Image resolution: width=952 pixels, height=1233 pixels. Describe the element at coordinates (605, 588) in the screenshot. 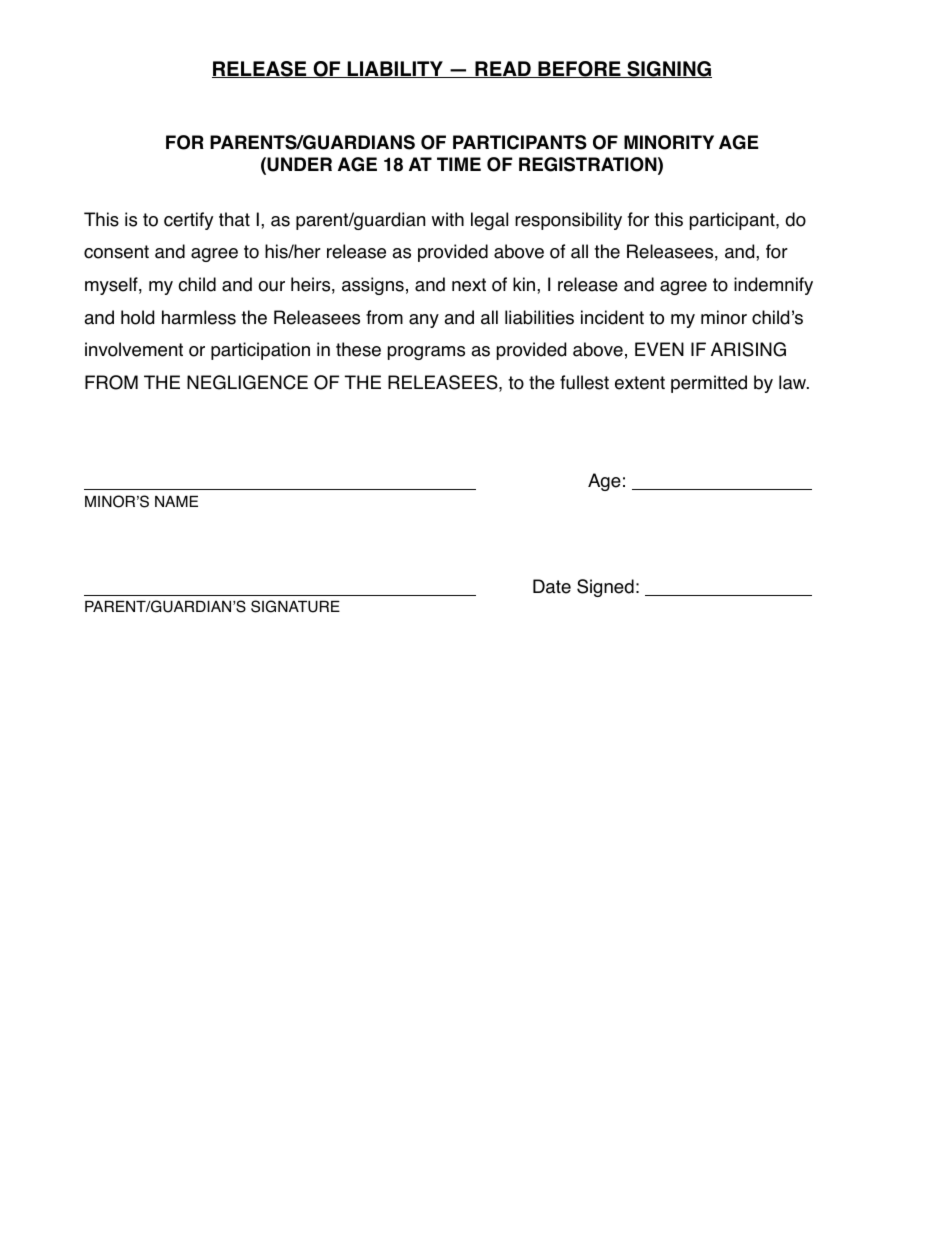

I see `Signed` at that location.
